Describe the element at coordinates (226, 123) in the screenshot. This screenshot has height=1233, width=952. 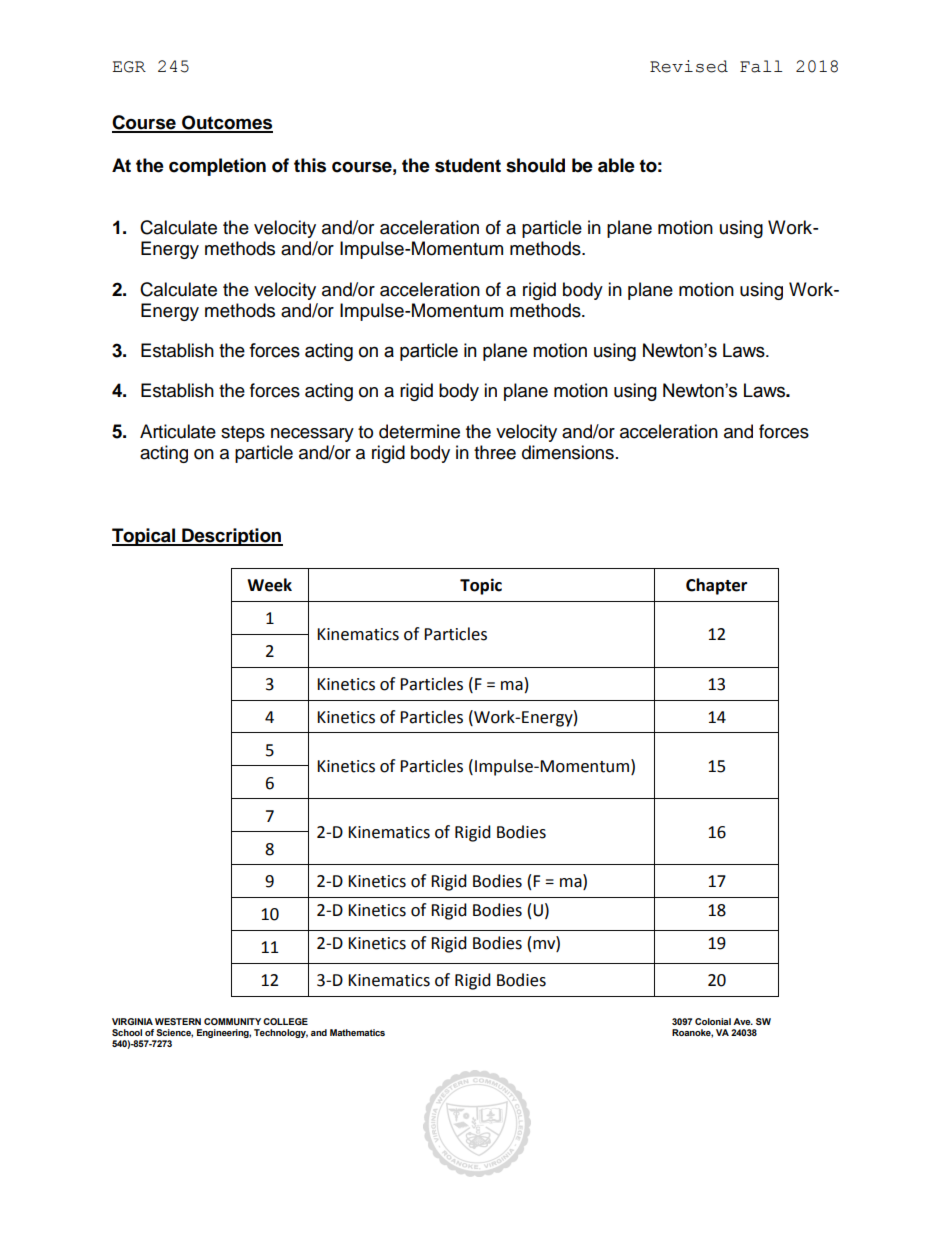
I see `Outcomes` at that location.
